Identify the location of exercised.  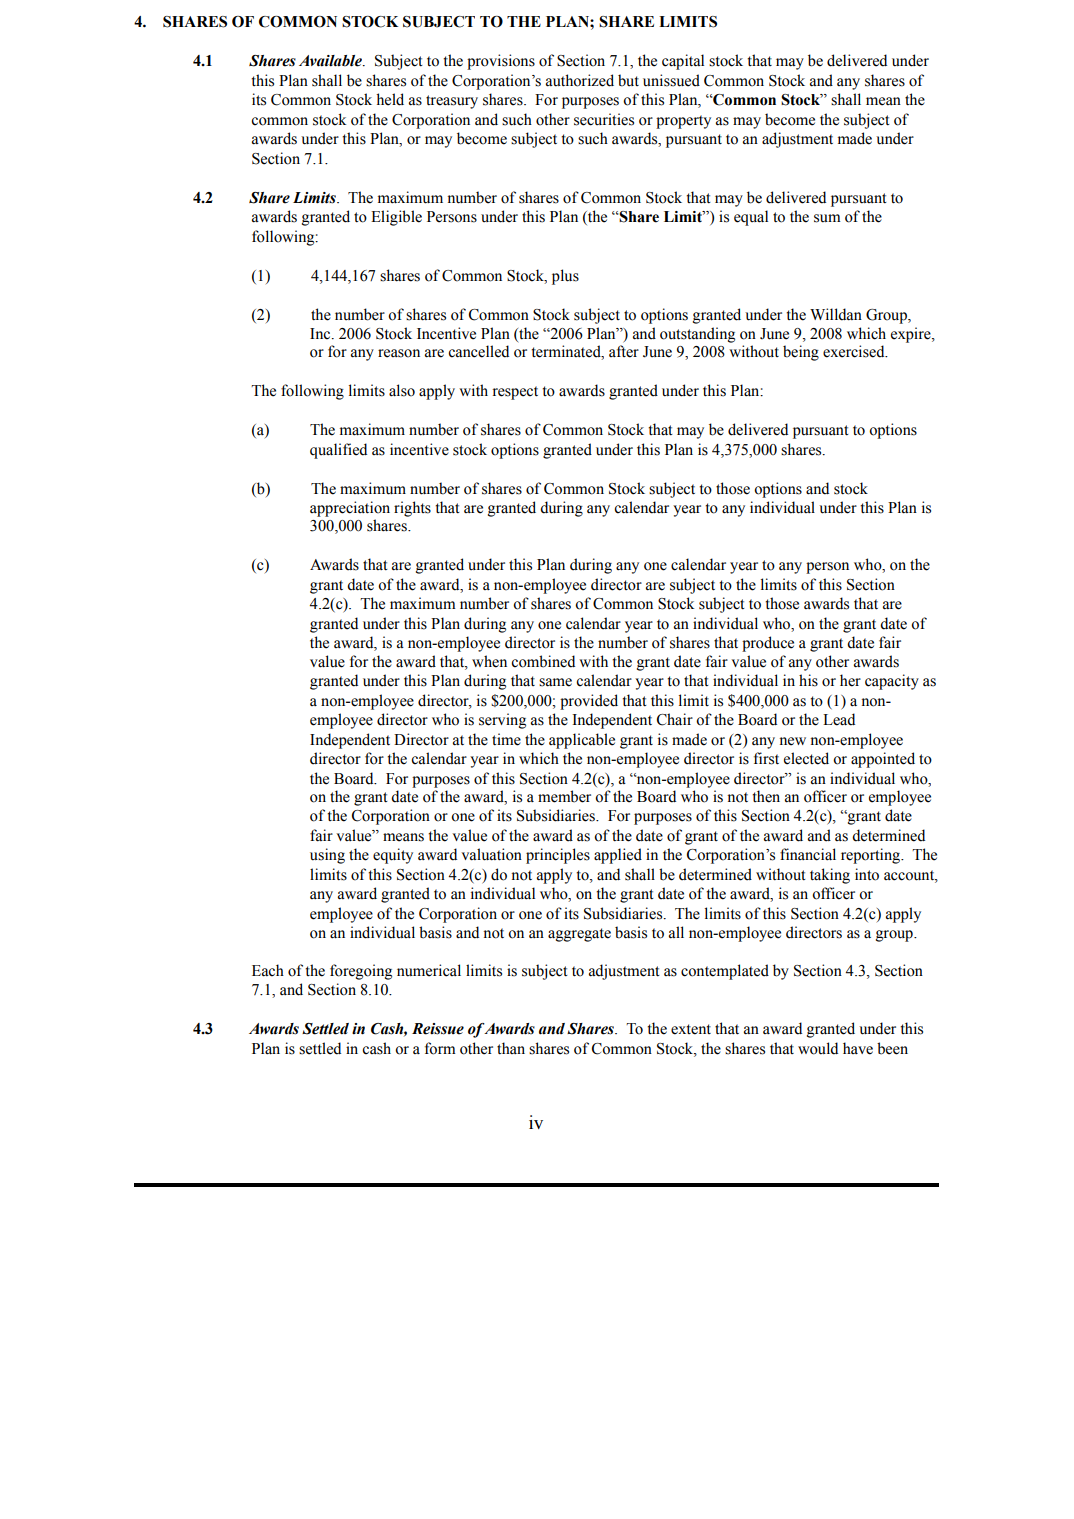
(855, 351).
